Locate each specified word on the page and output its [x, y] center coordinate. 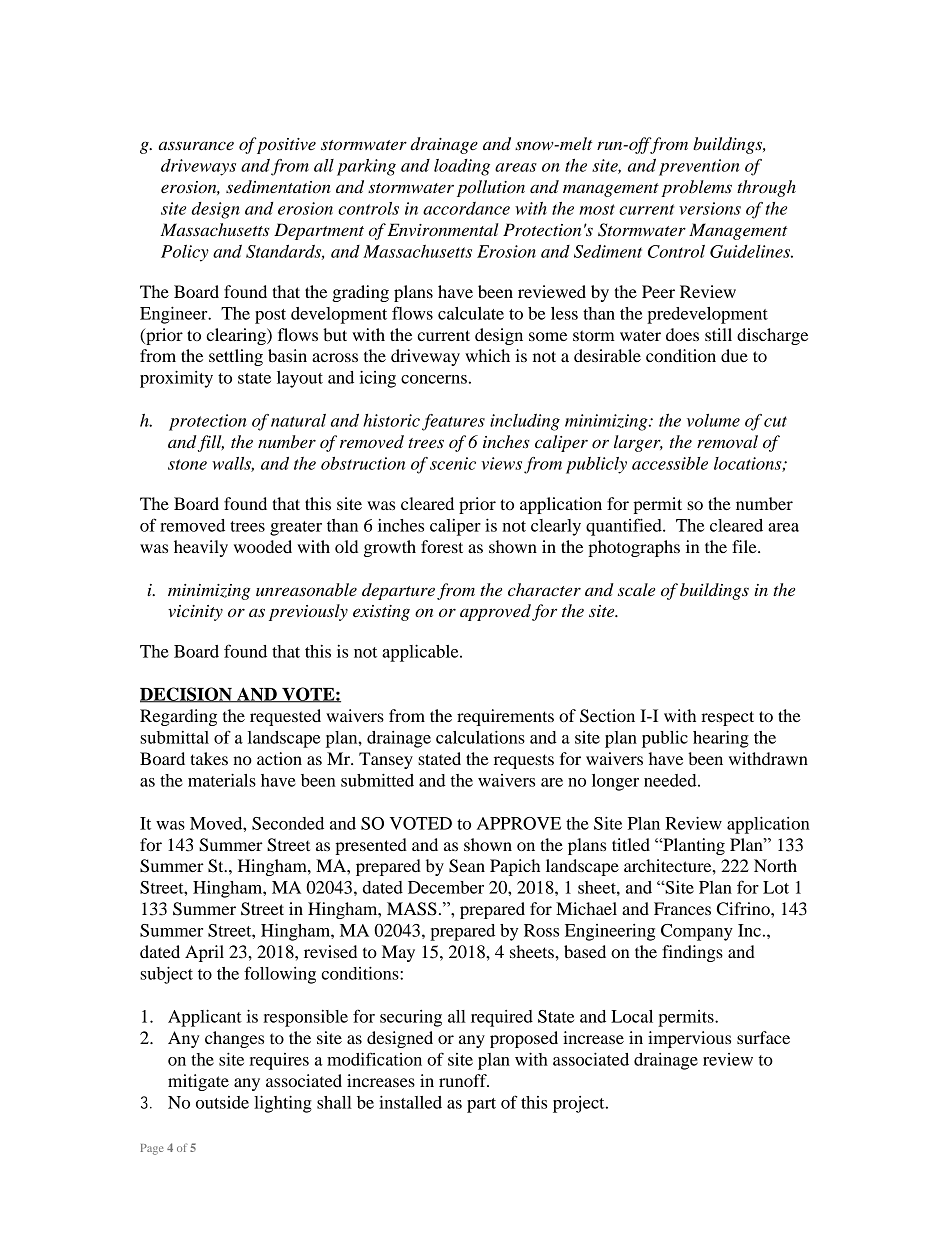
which [487, 355]
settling [236, 357]
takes [209, 758]
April [204, 953]
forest [442, 546]
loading [462, 167]
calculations [480, 737]
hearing [721, 739]
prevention [699, 167]
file [745, 546]
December [446, 887]
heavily [201, 548]
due [734, 355]
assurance [196, 145]
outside [222, 1102]
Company [697, 932]
